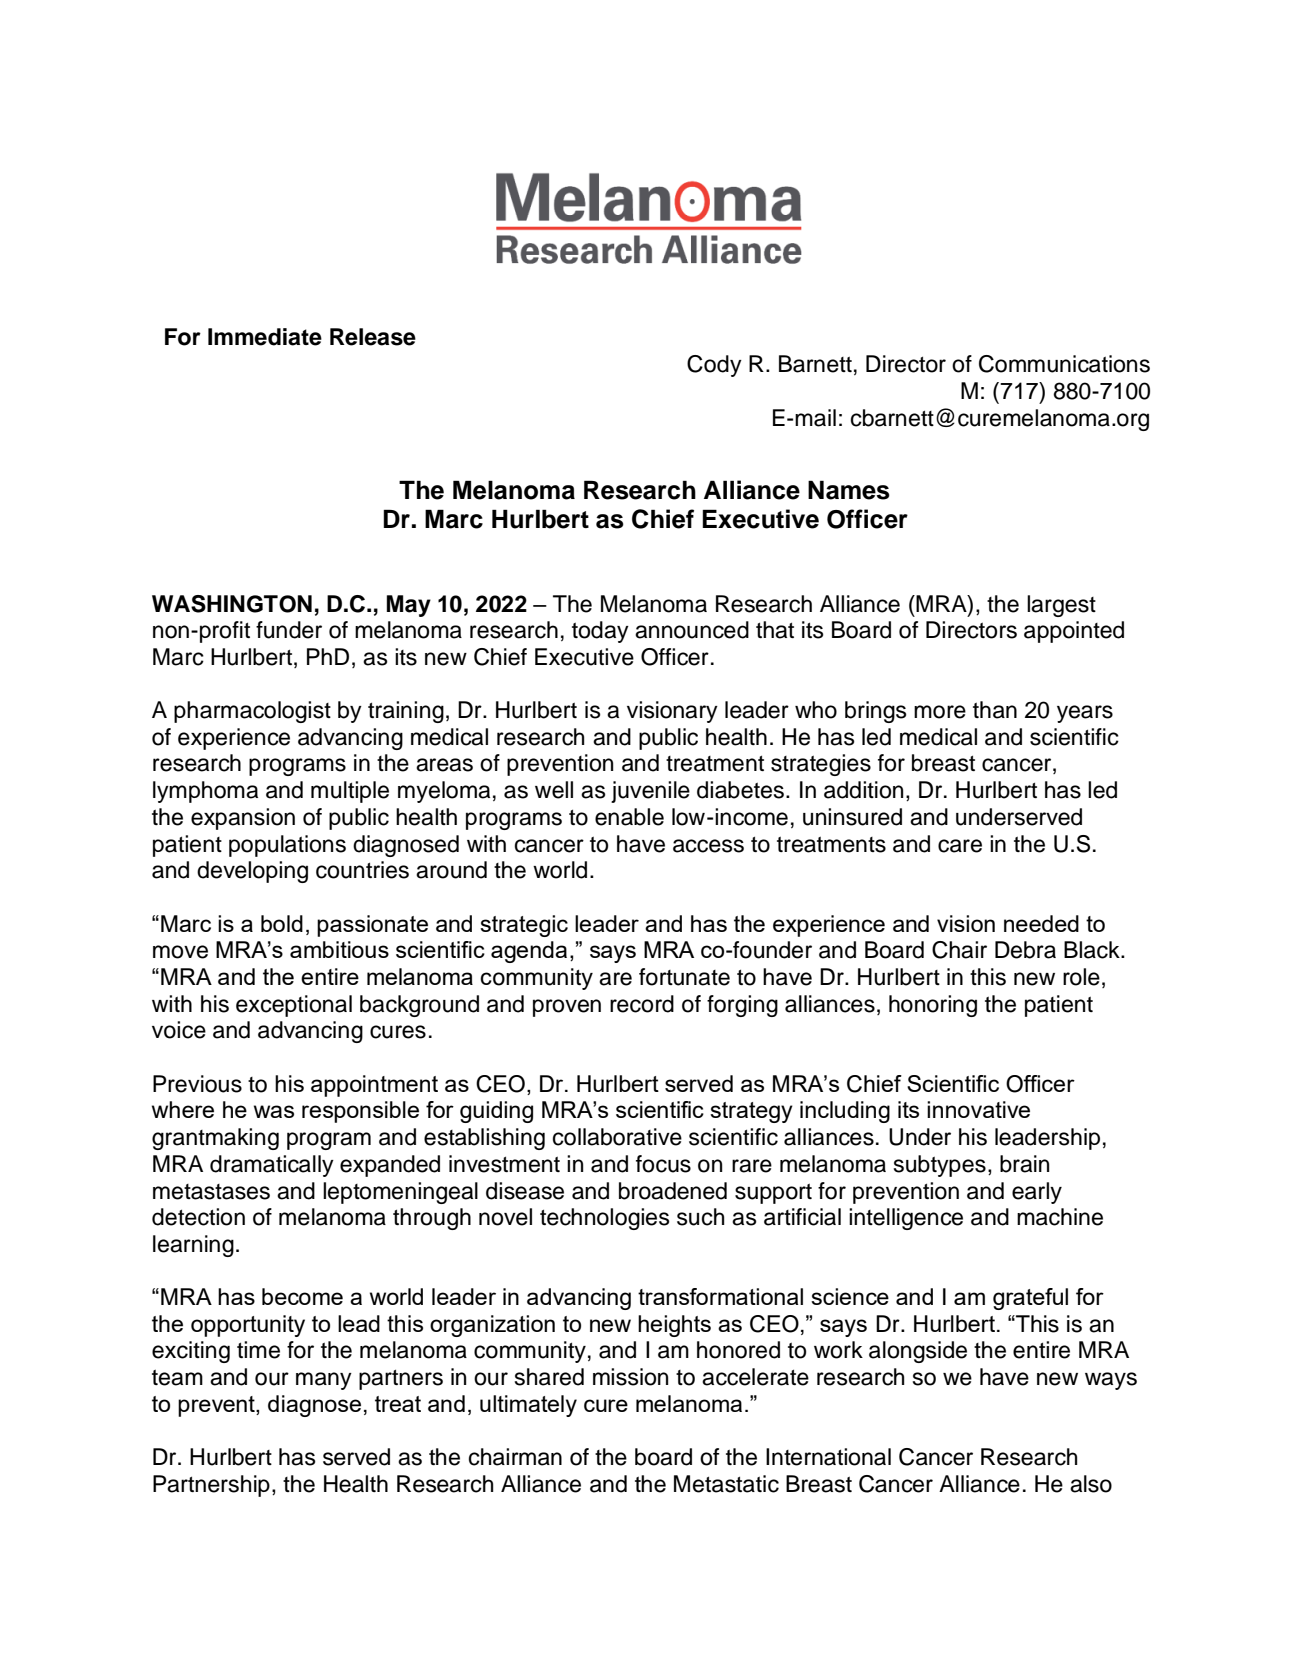 The image size is (1290, 1670). Describe the element at coordinates (324, 1381) in the screenshot. I see `many` at that location.
